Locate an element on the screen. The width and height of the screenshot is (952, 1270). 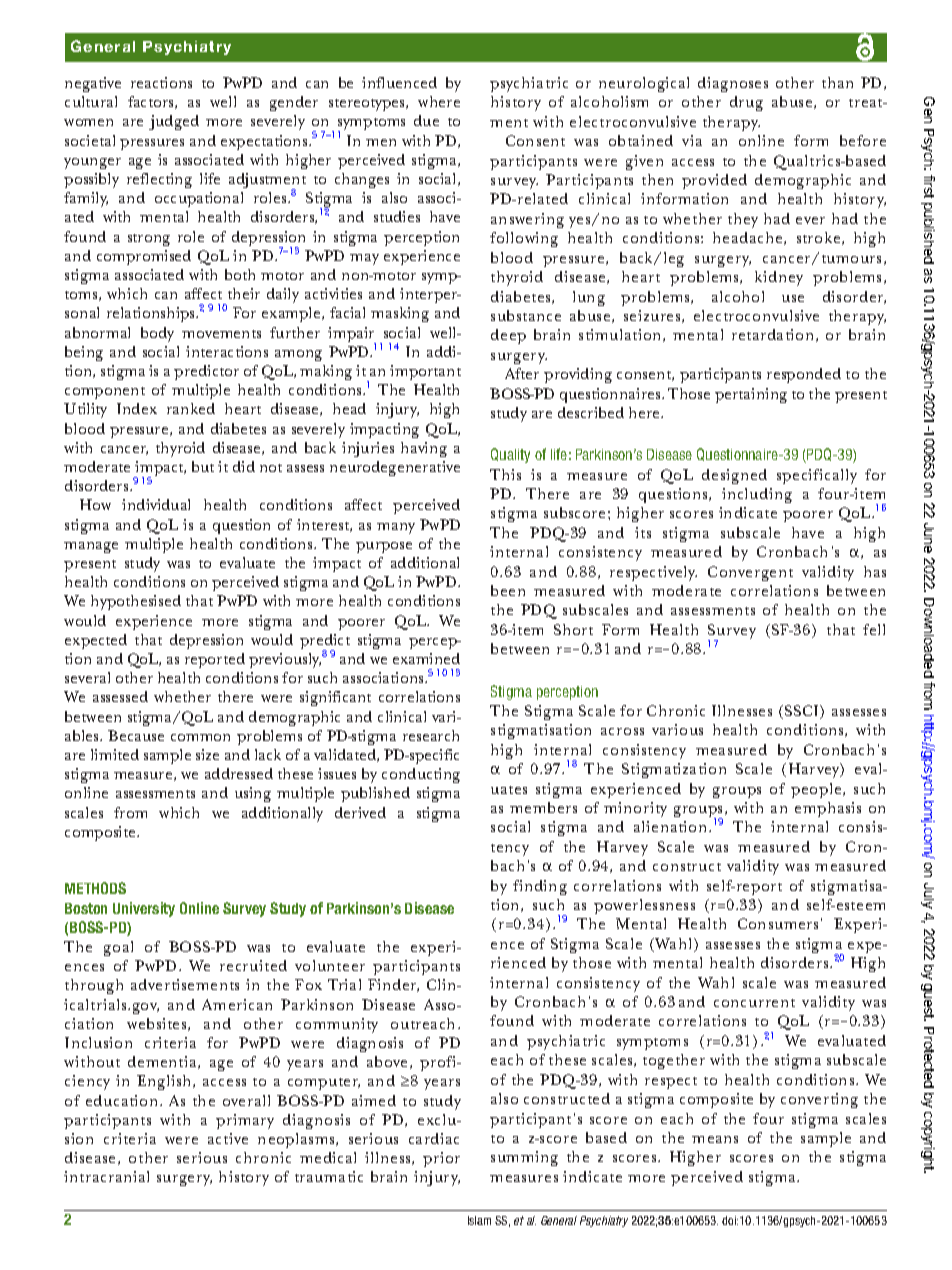
Convergent is located at coordinates (750, 573).
